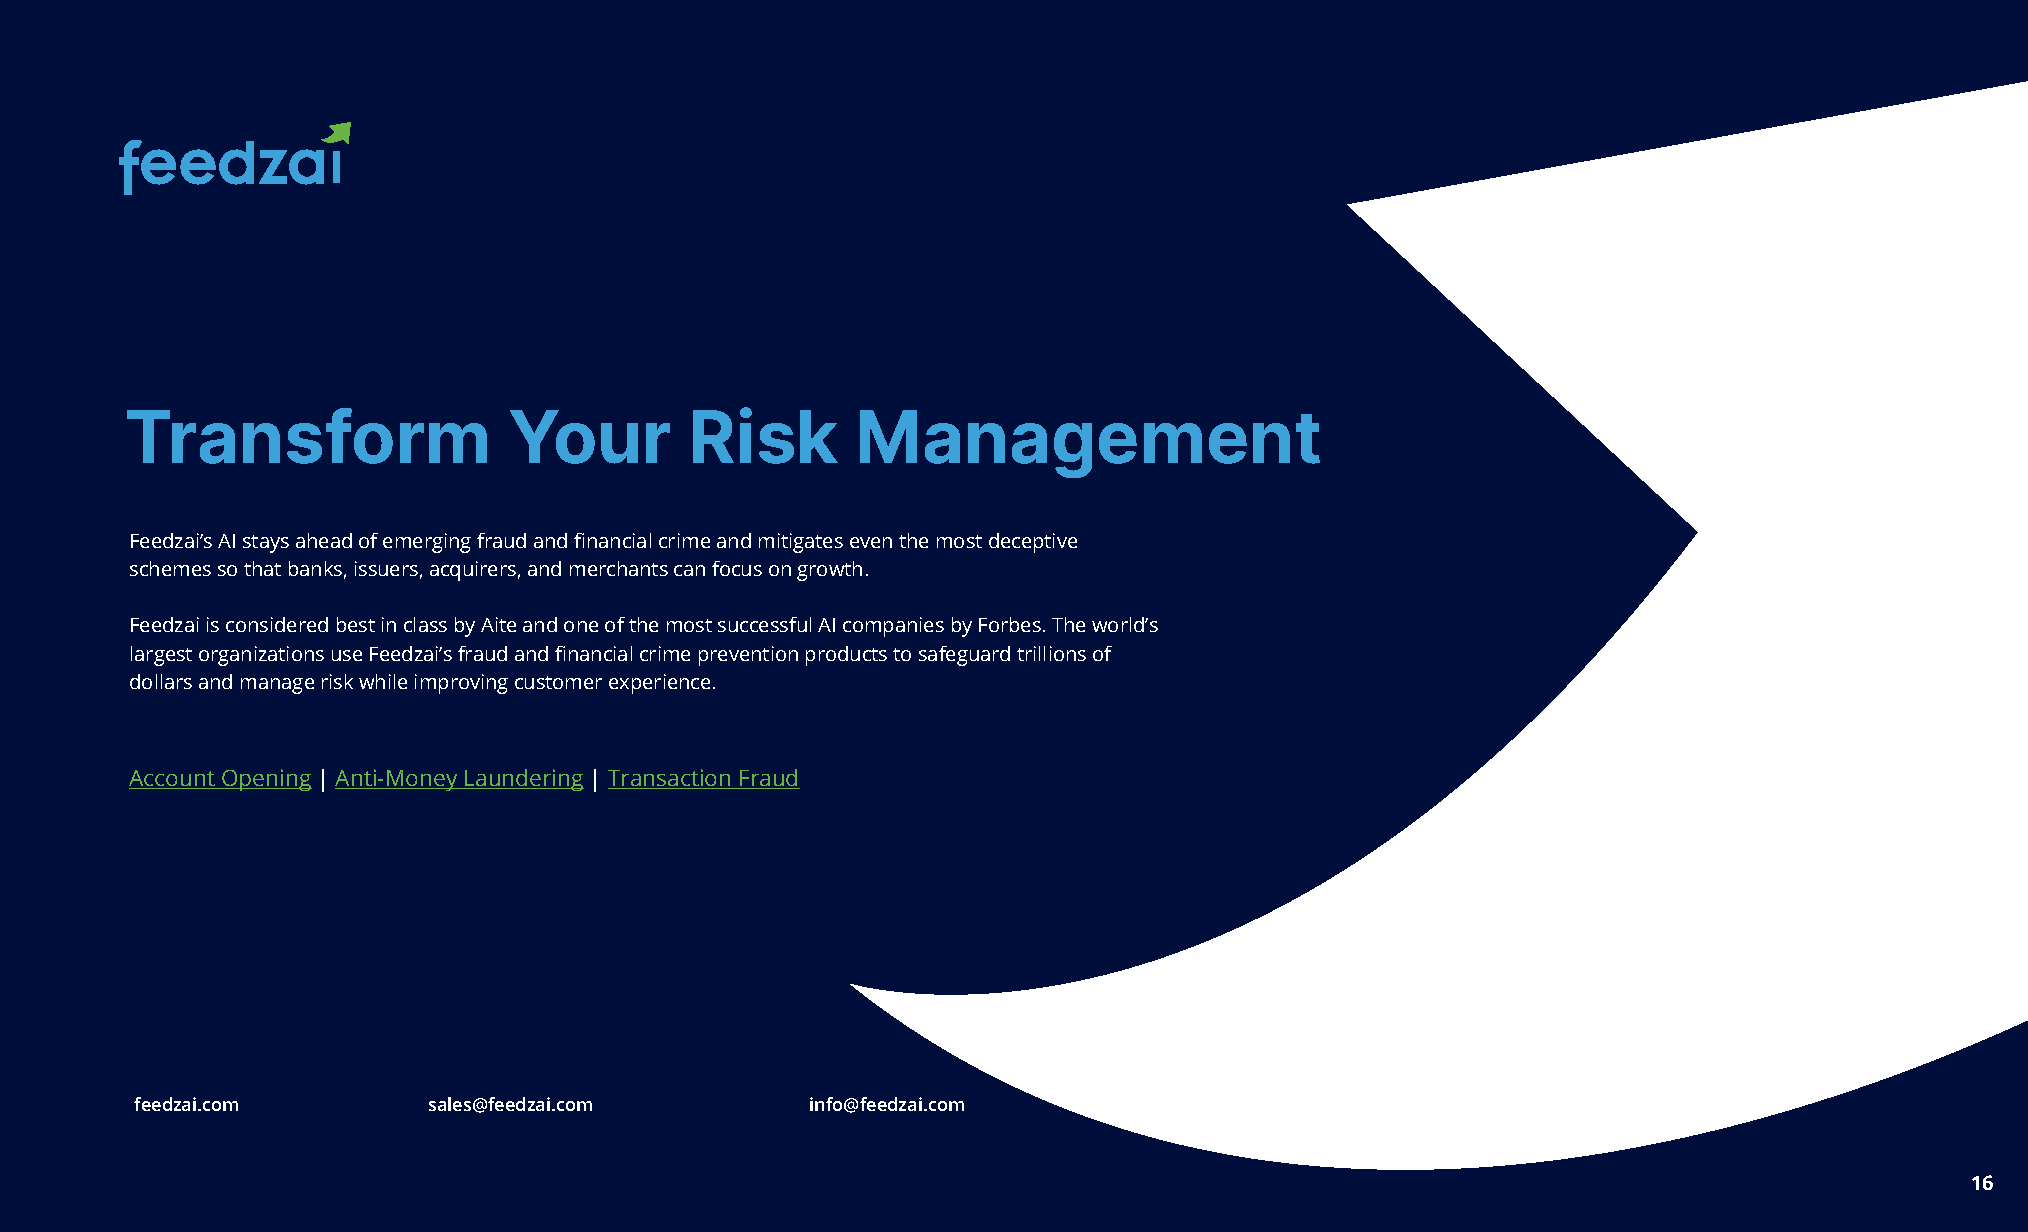 The height and width of the screenshot is (1232, 2028). What do you see at coordinates (307, 436) in the screenshot?
I see `Transform` at bounding box center [307, 436].
